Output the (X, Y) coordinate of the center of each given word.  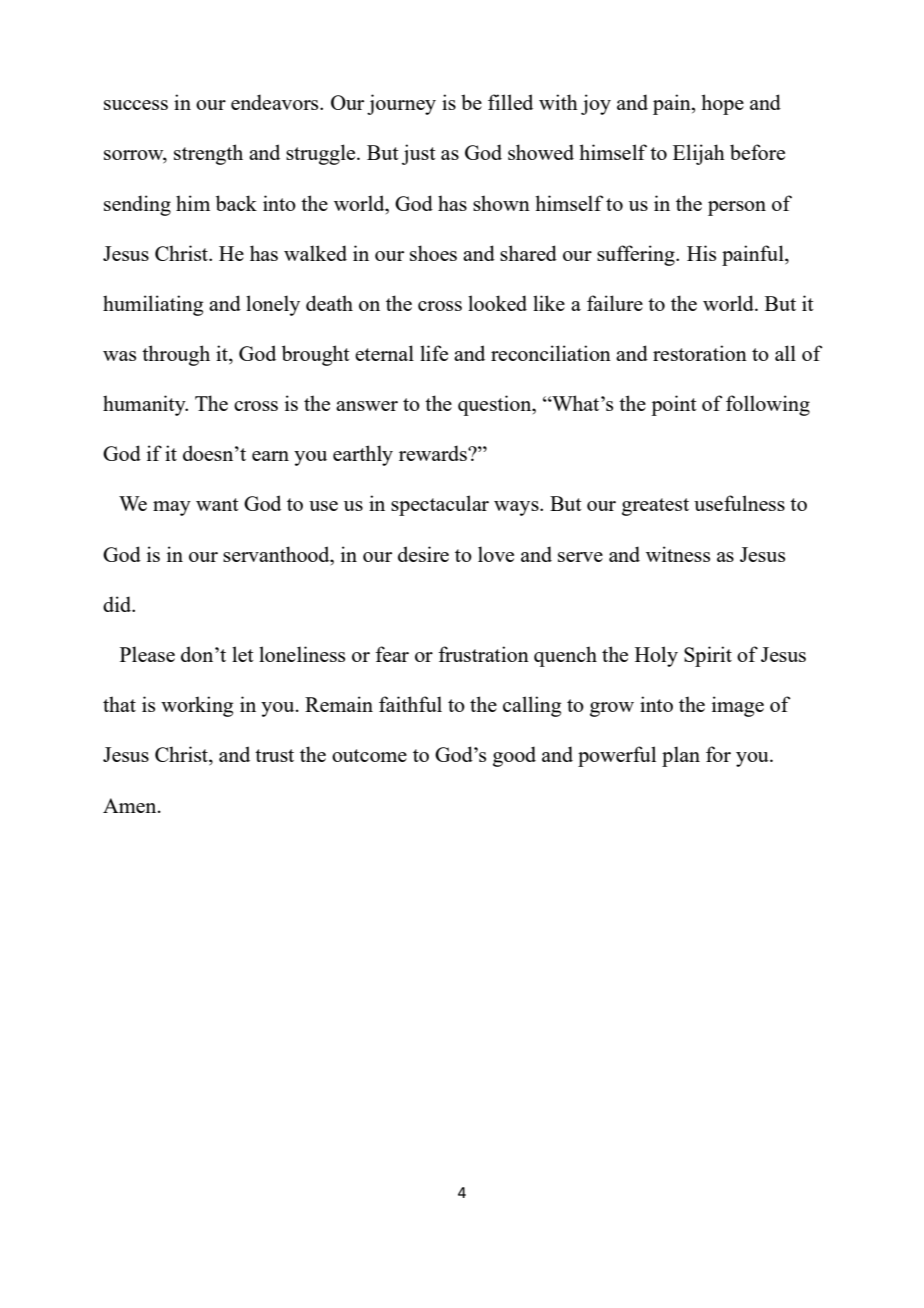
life (434, 353)
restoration (700, 353)
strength (208, 154)
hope (722, 104)
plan (681, 756)
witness (678, 554)
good (514, 756)
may (172, 508)
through (176, 355)
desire (423, 554)
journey (401, 104)
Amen (131, 805)
